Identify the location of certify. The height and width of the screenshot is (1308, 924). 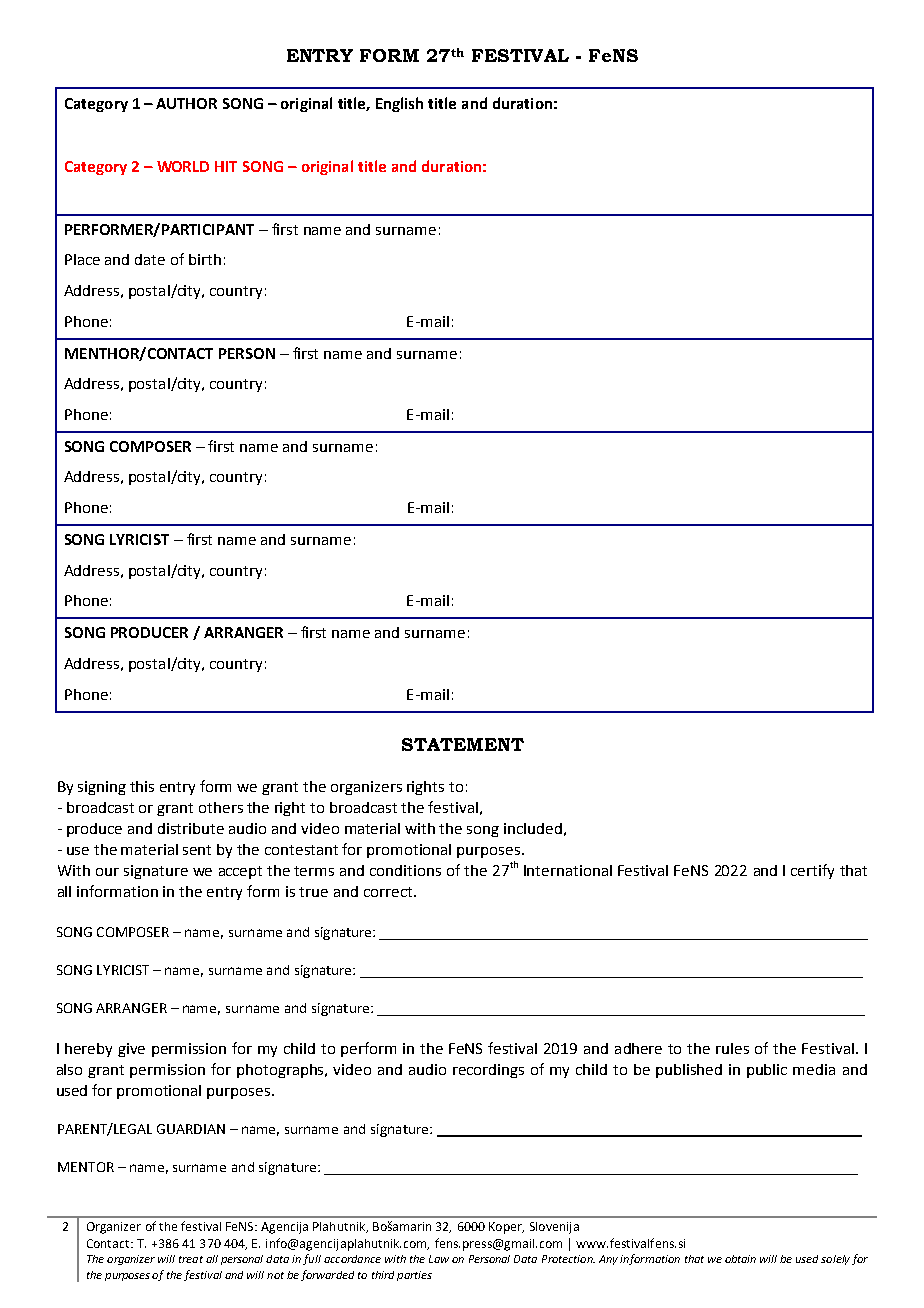
(812, 871).
